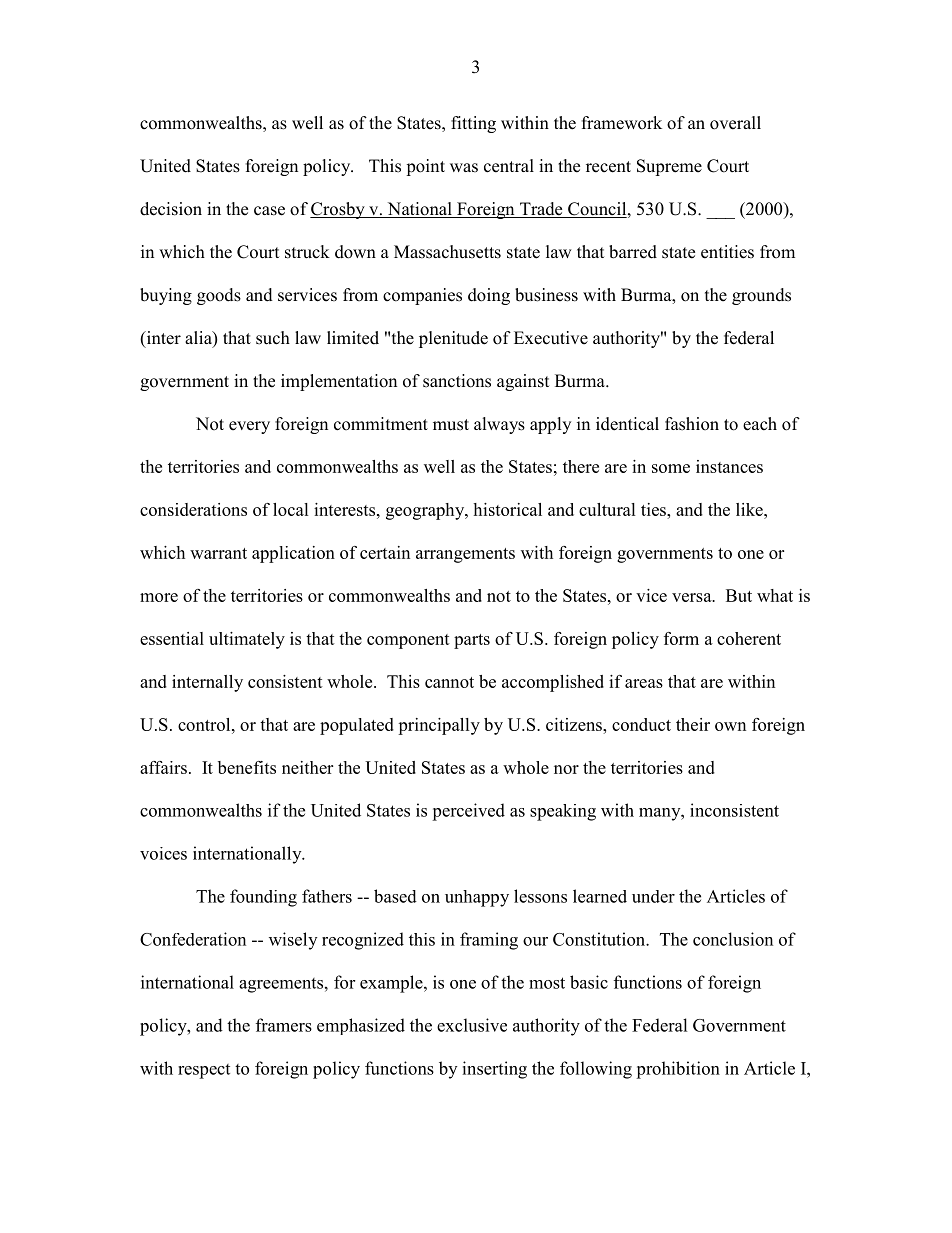 This screenshot has width=952, height=1233. Describe the element at coordinates (205, 724) in the screenshot. I see `control` at that location.
